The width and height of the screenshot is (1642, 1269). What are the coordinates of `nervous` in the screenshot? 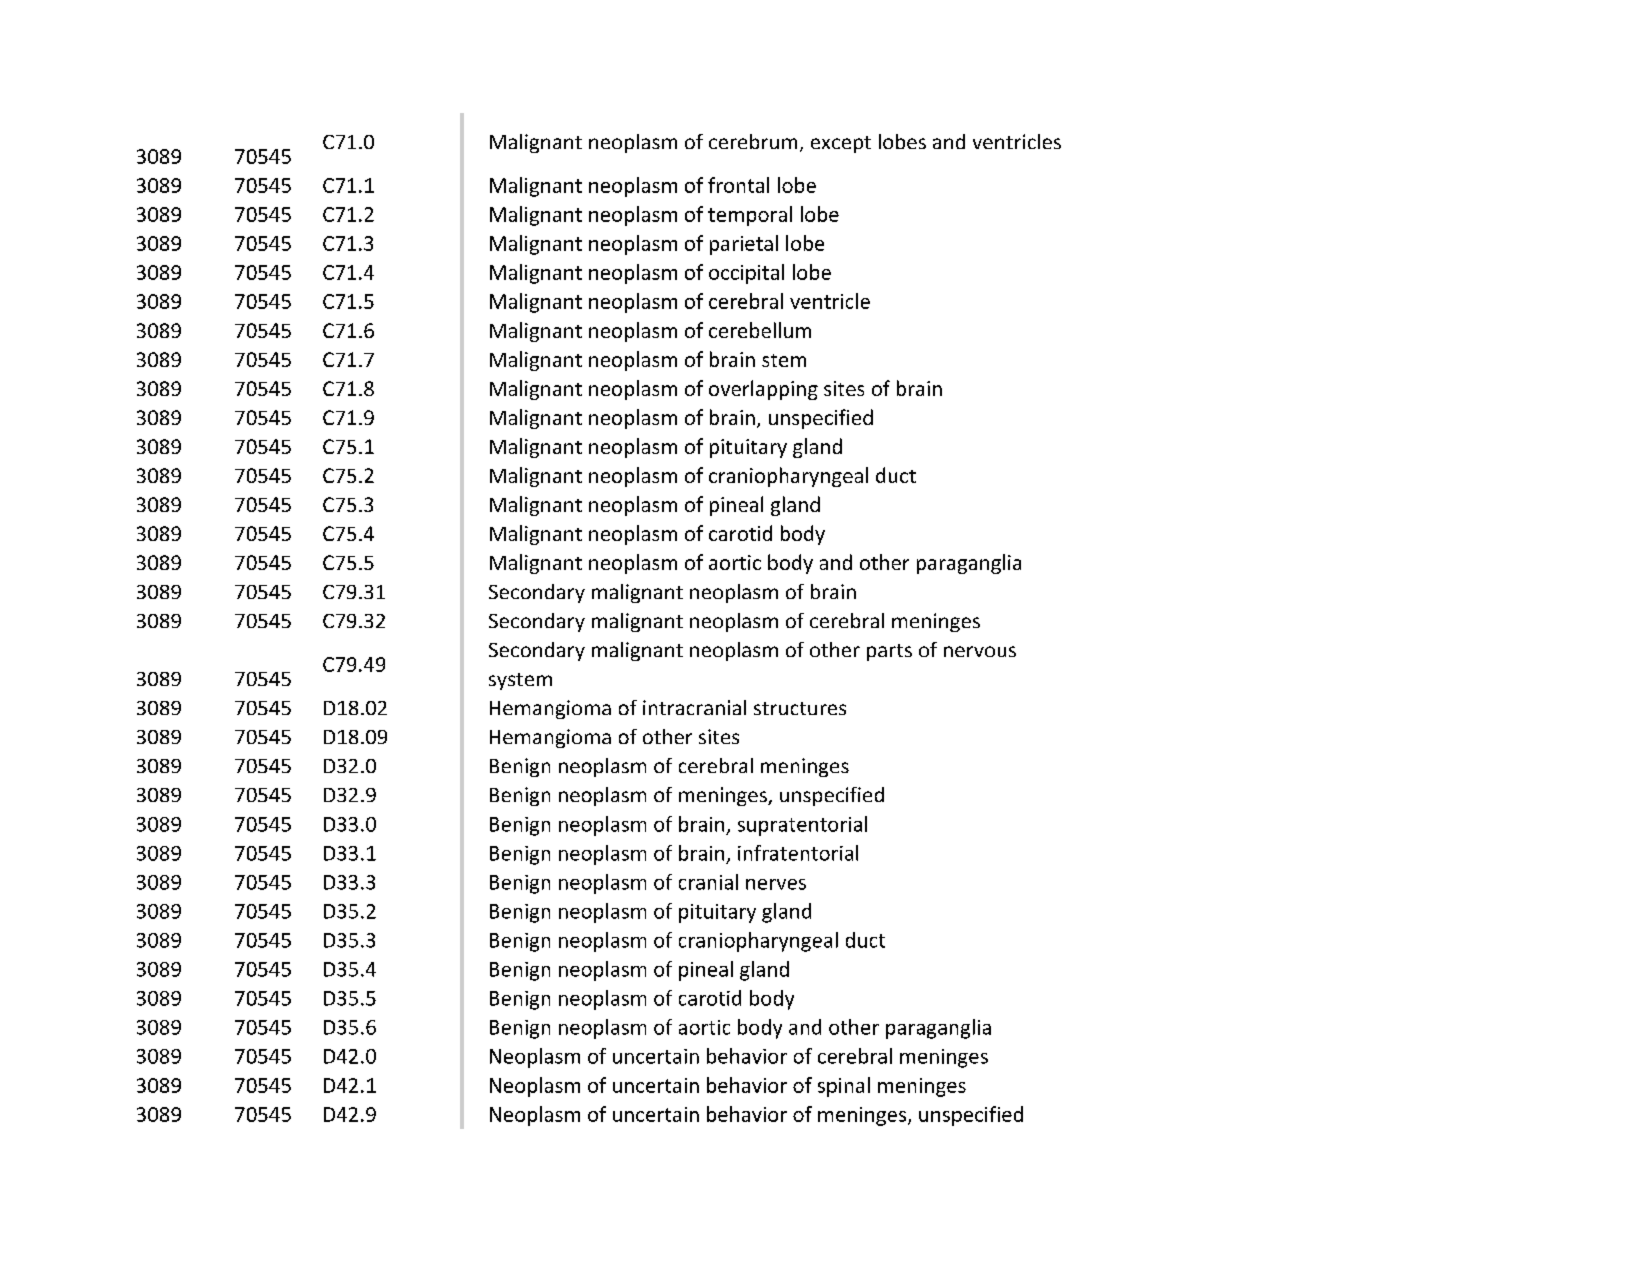 It's located at (980, 651).
